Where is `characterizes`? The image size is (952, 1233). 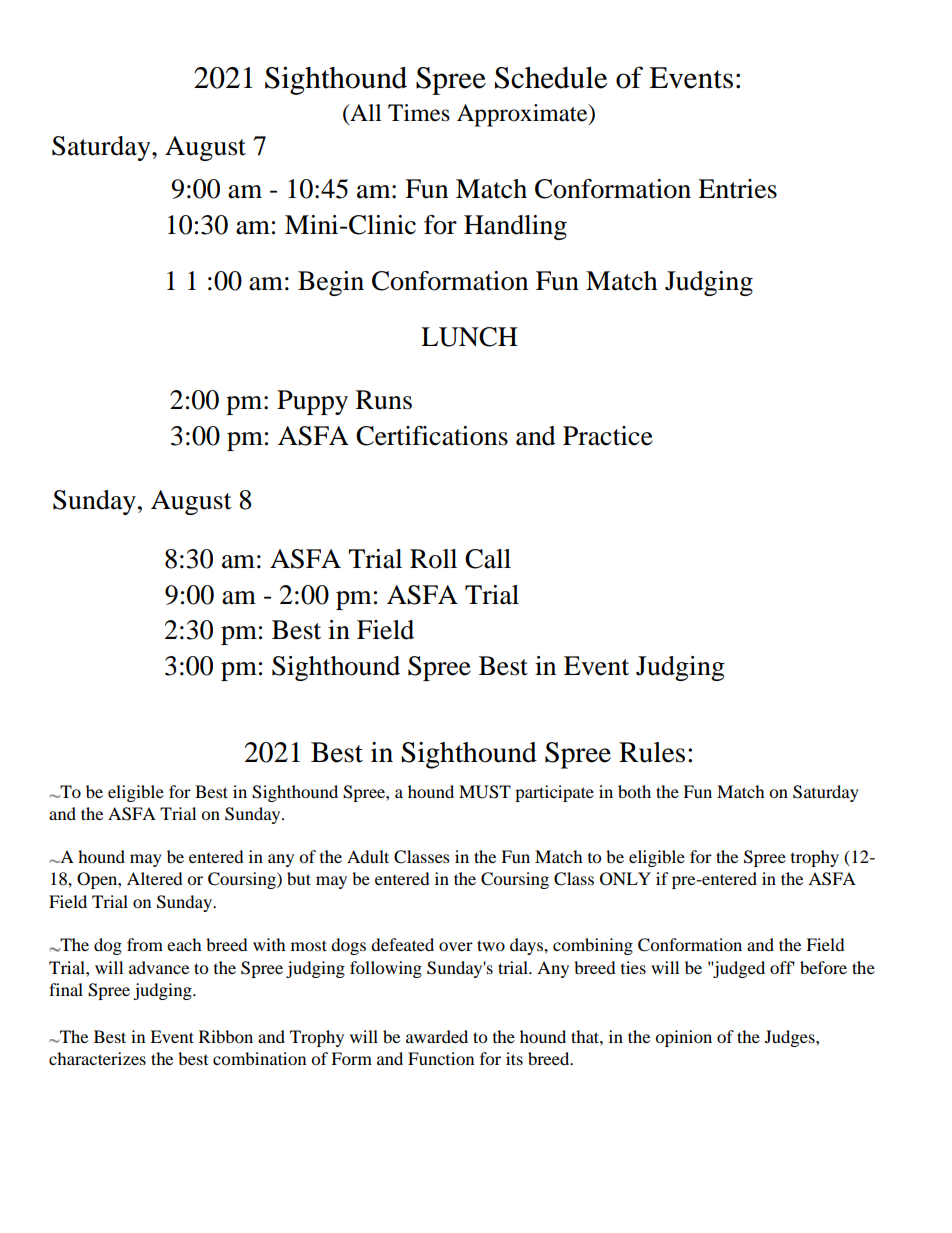
characterizes is located at coordinates (97, 1058).
